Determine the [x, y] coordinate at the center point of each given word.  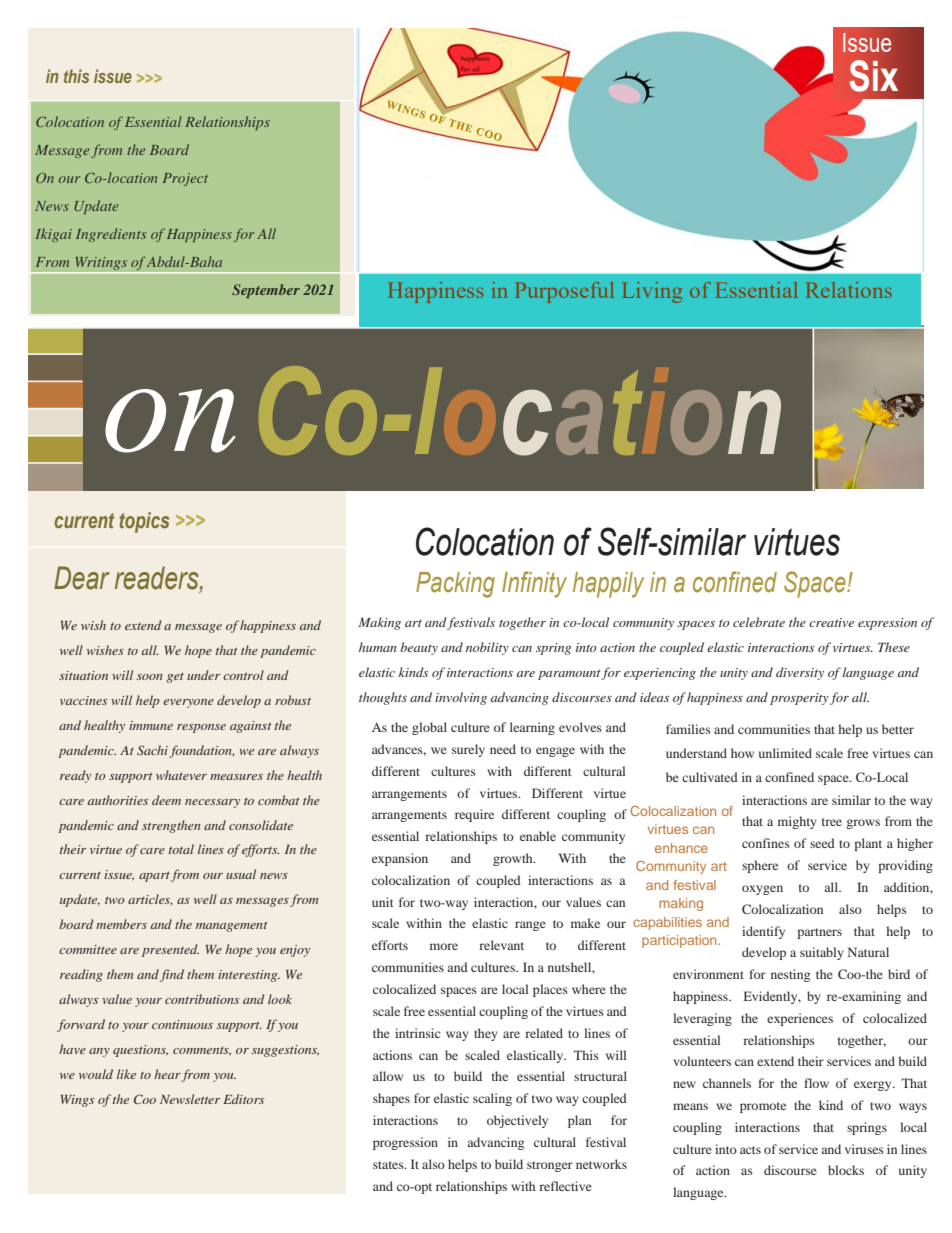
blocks [846, 1170]
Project [185, 179]
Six [873, 76]
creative [831, 622]
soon [149, 677]
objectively [517, 1121]
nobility [487, 648]
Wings [77, 1101]
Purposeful [564, 292]
